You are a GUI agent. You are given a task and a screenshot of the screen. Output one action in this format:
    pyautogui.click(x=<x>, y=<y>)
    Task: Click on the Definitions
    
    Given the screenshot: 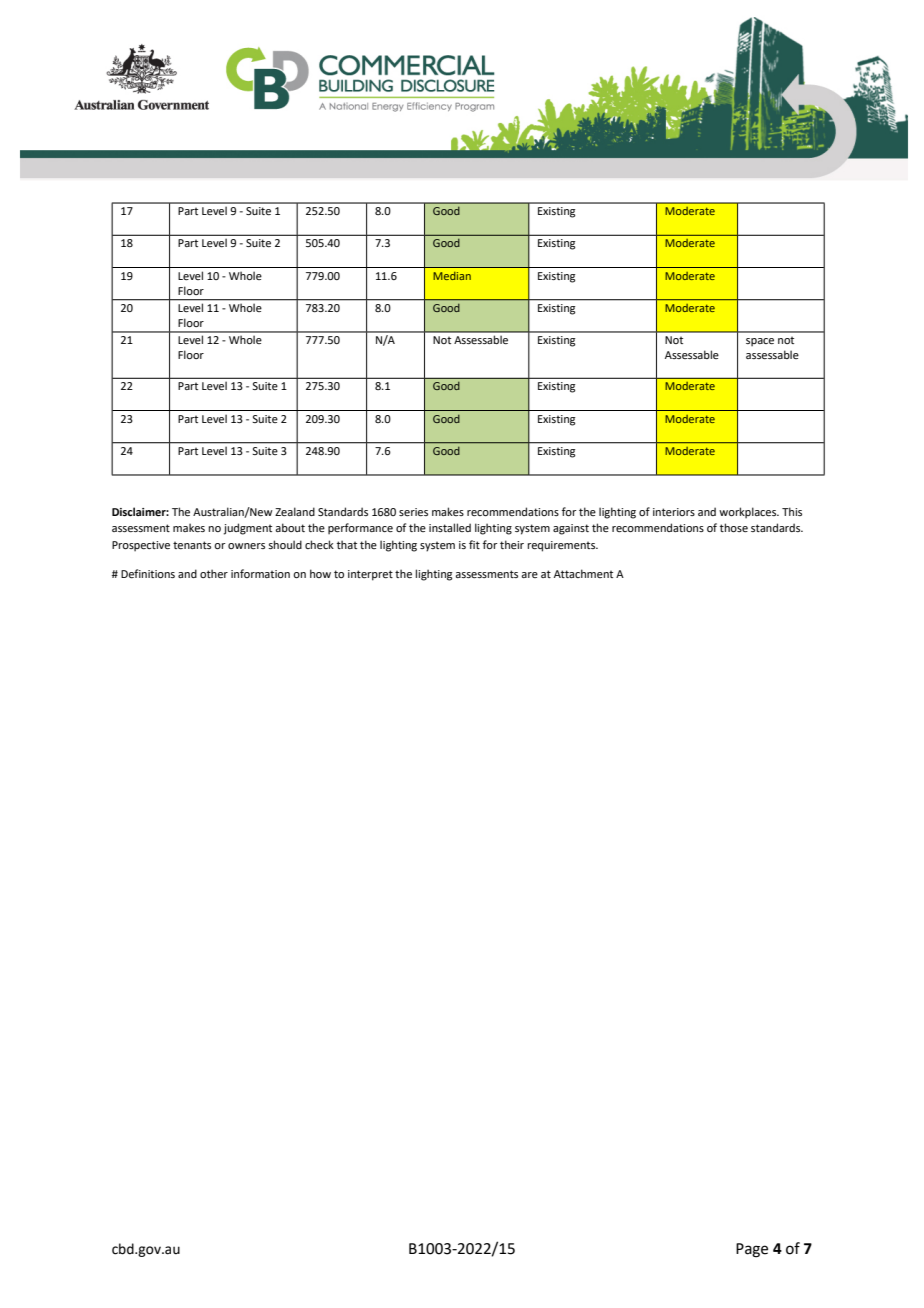 What is the action you would take?
    pyautogui.click(x=148, y=573)
